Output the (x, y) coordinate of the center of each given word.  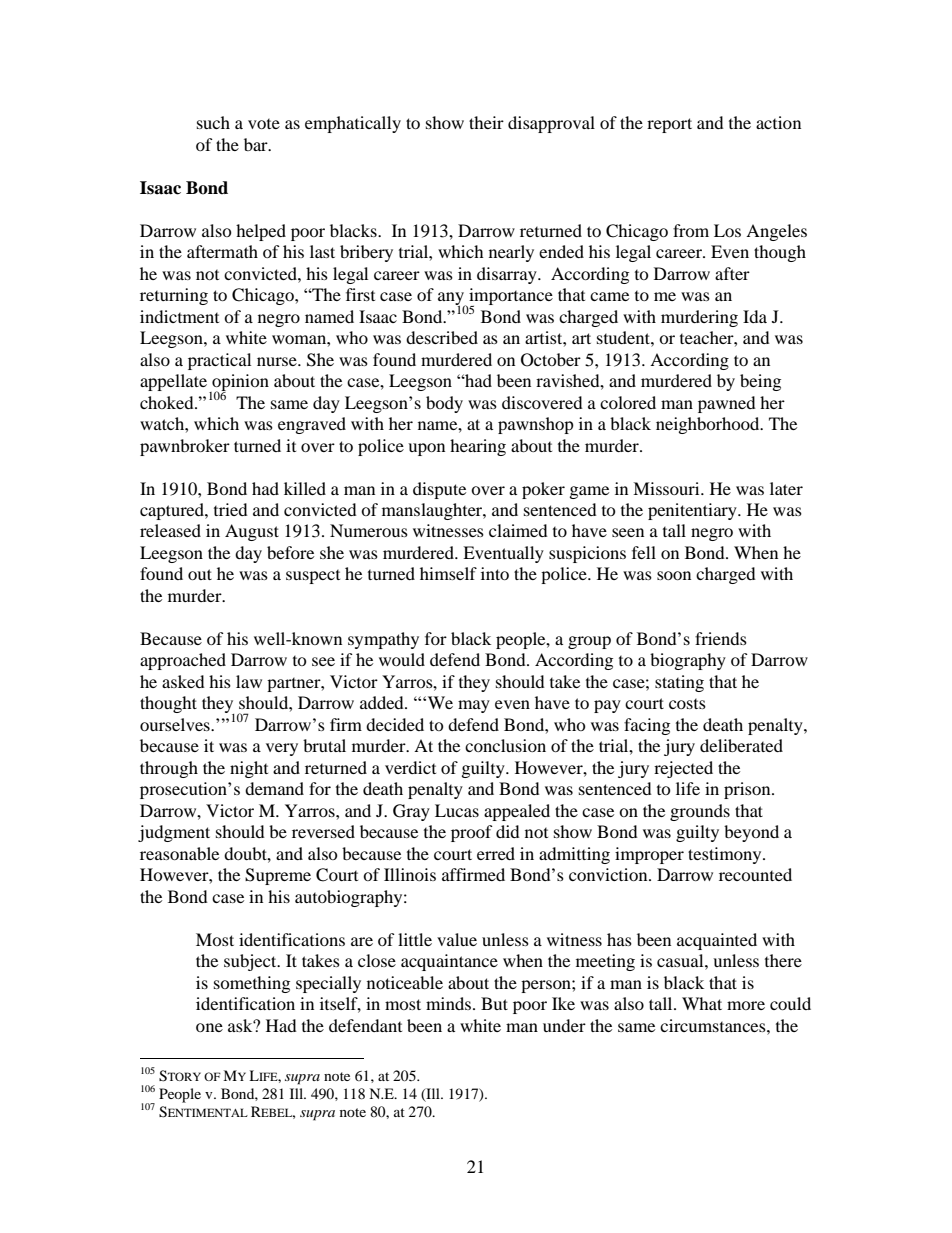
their (486, 122)
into (495, 573)
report (669, 125)
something (252, 984)
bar (257, 144)
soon (674, 575)
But (494, 1003)
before (290, 552)
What (702, 1003)
